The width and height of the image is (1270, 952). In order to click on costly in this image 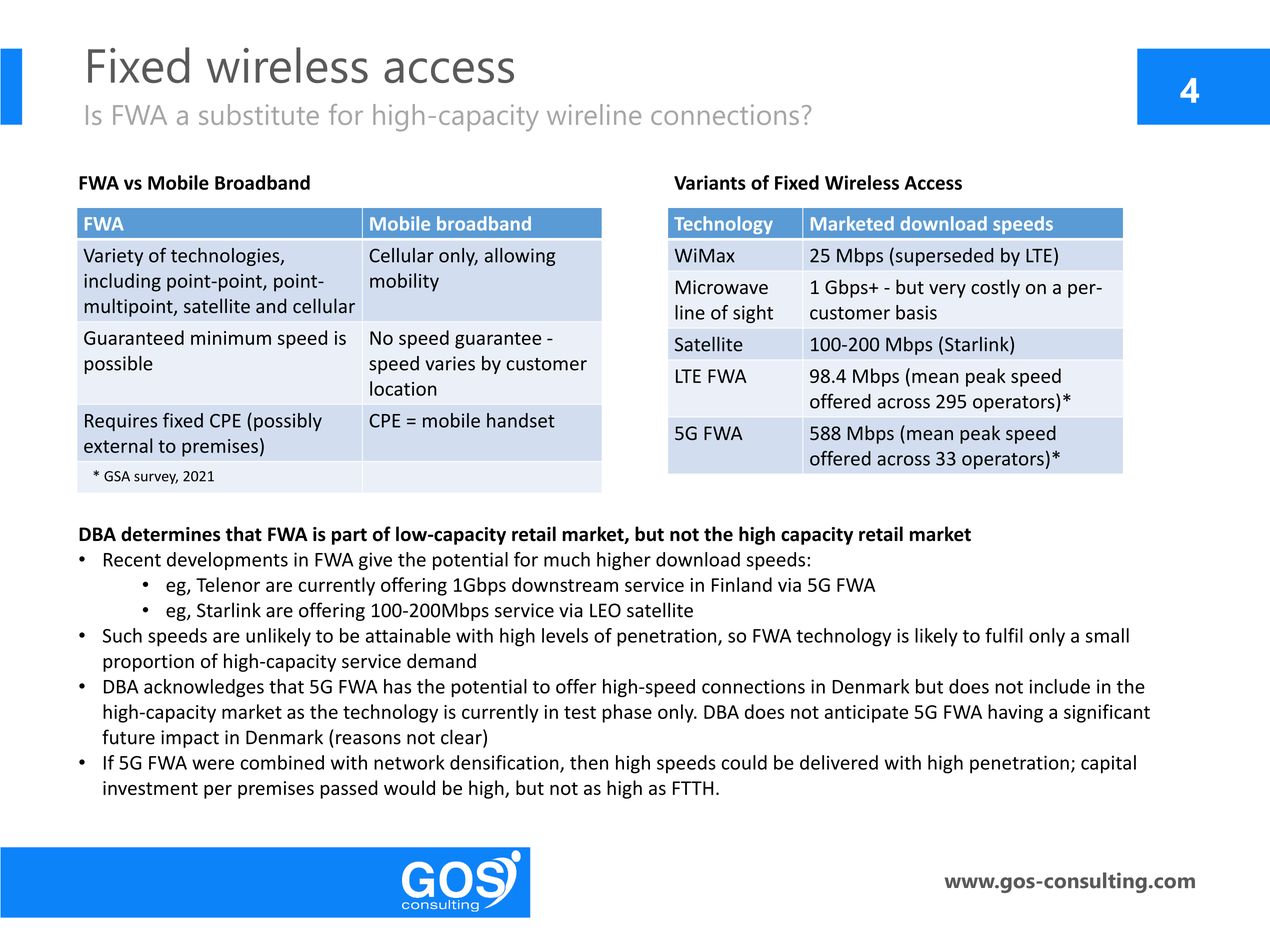, I will do `click(995, 288)`.
